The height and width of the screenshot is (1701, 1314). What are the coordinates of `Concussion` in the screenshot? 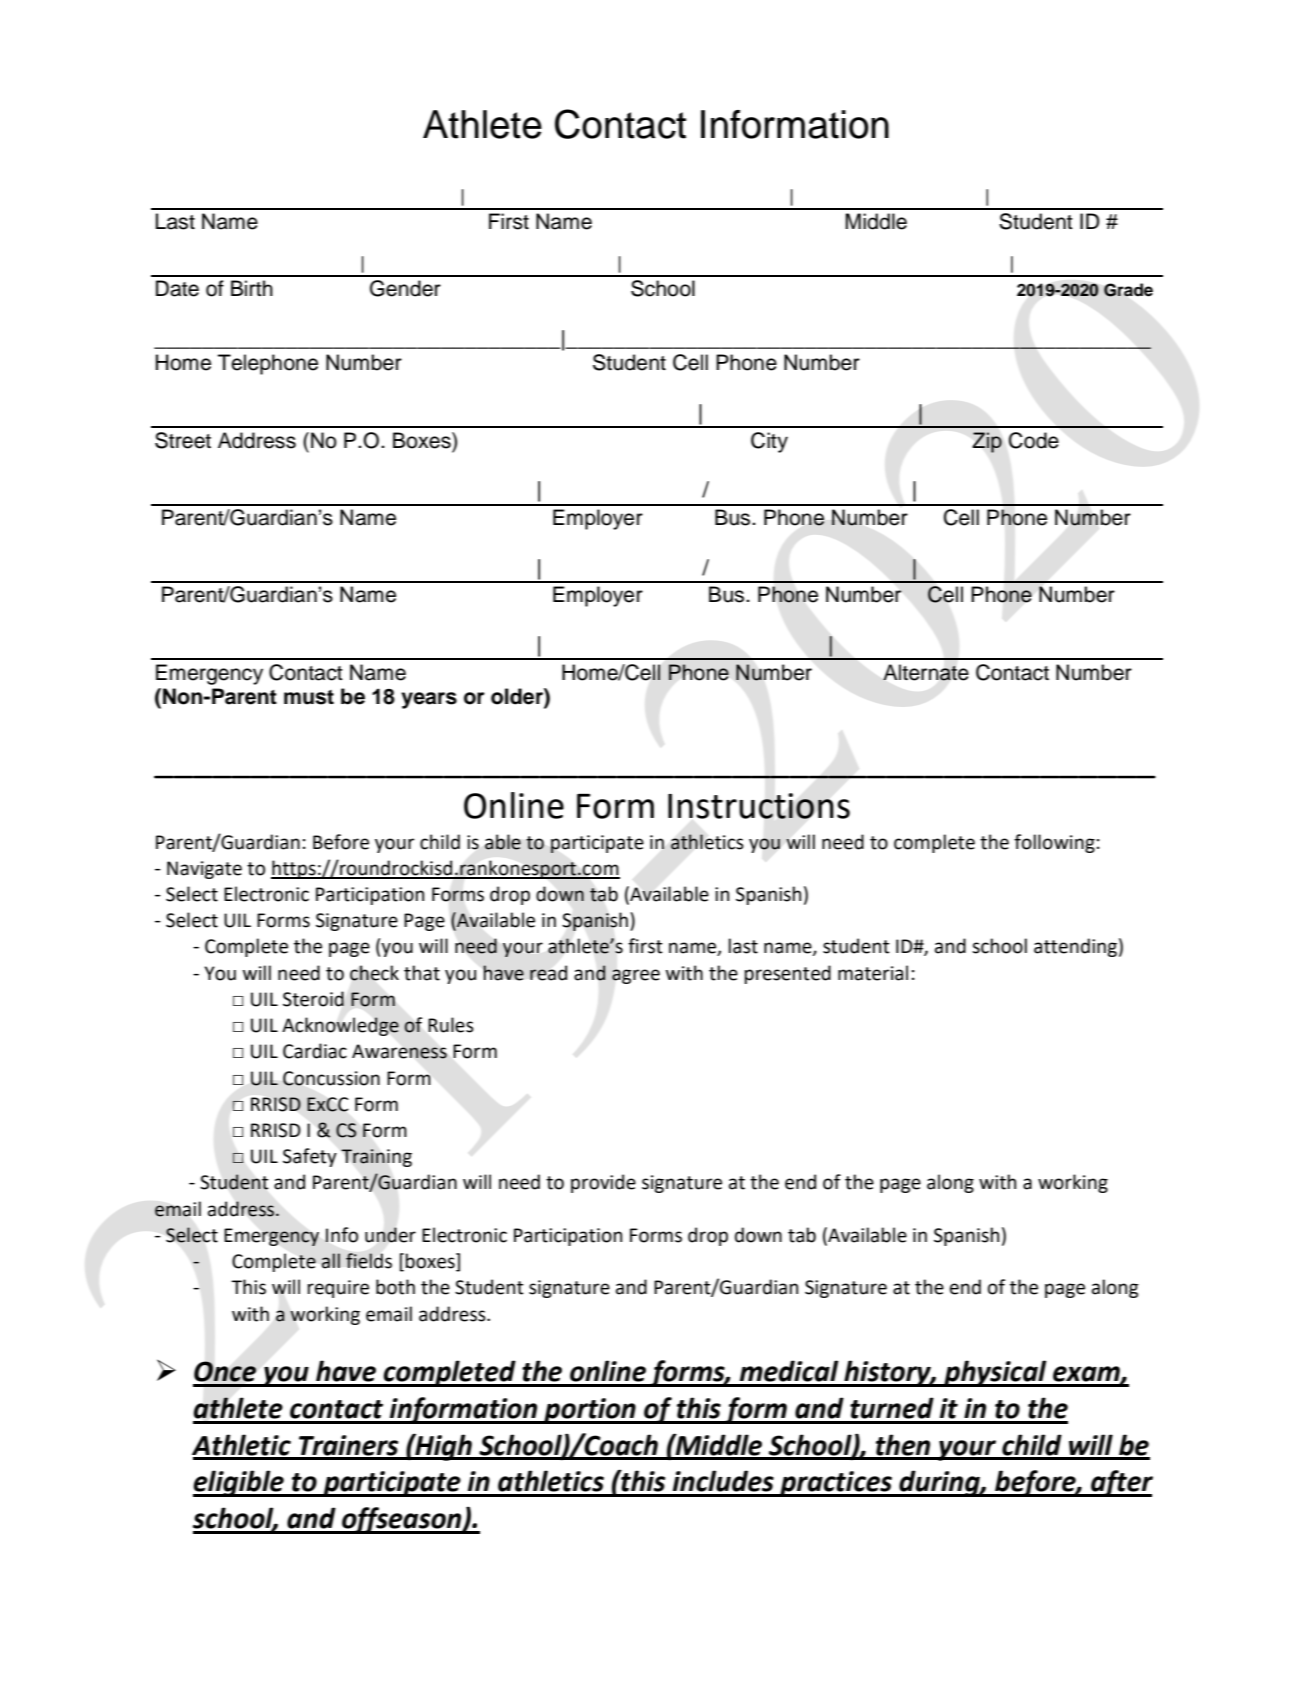 It's located at (331, 1078).
